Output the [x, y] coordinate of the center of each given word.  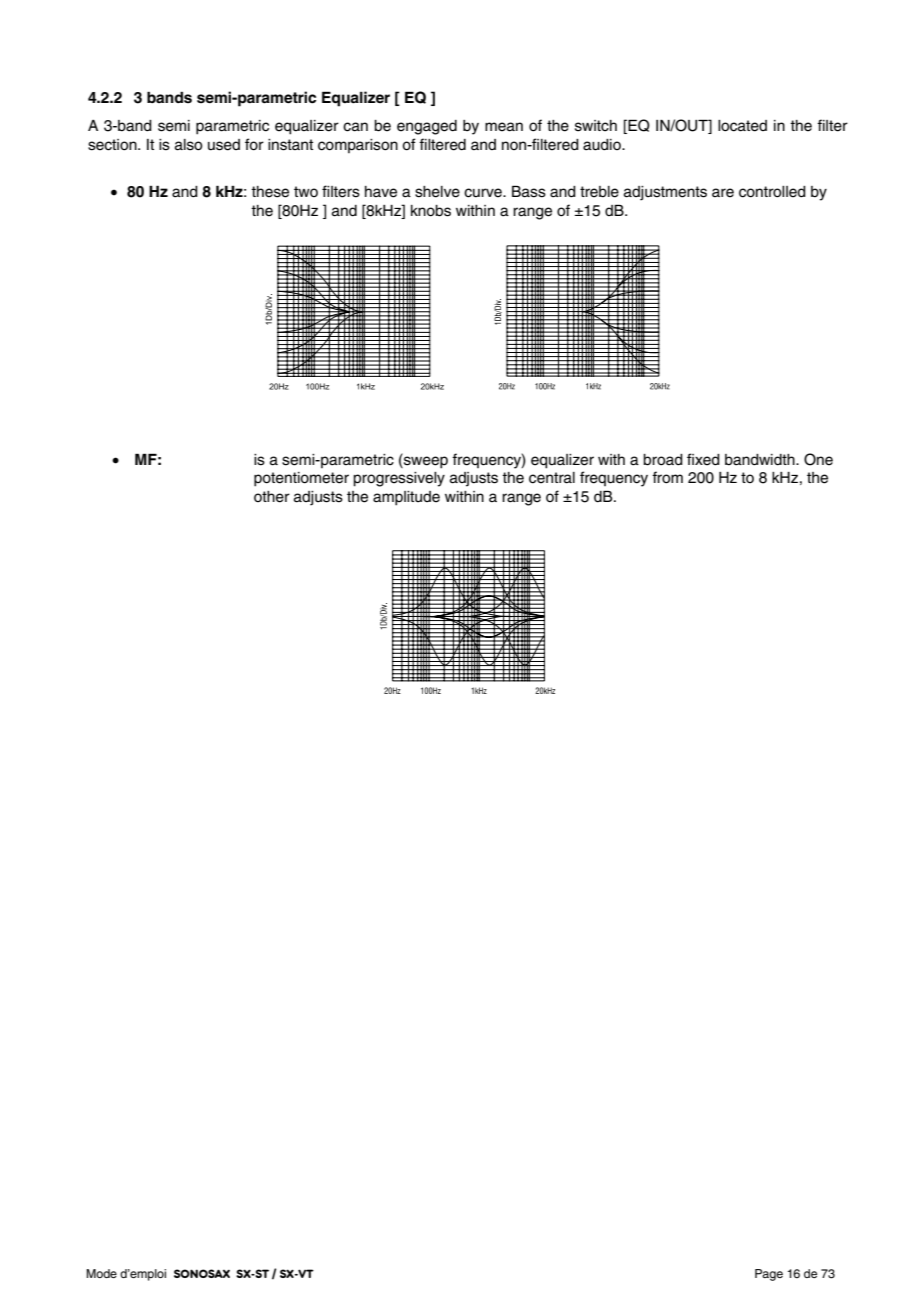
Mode [101, 1273]
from [667, 477]
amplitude [406, 498]
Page [769, 1275]
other [272, 497]
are [723, 193]
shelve [437, 192]
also [189, 145]
